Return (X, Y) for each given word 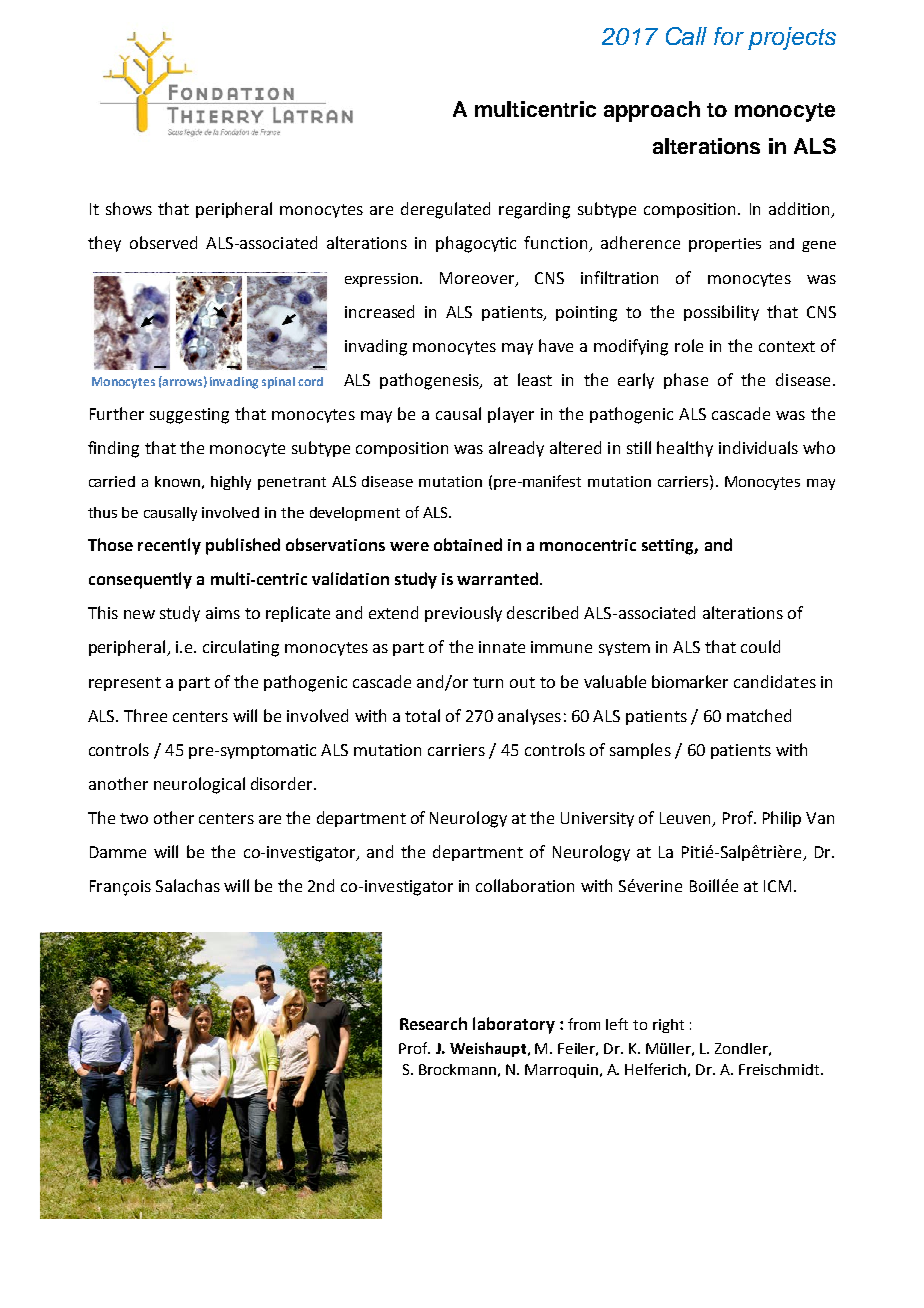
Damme (118, 852)
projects (792, 38)
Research (433, 1023)
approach (652, 111)
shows (129, 208)
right (668, 1026)
